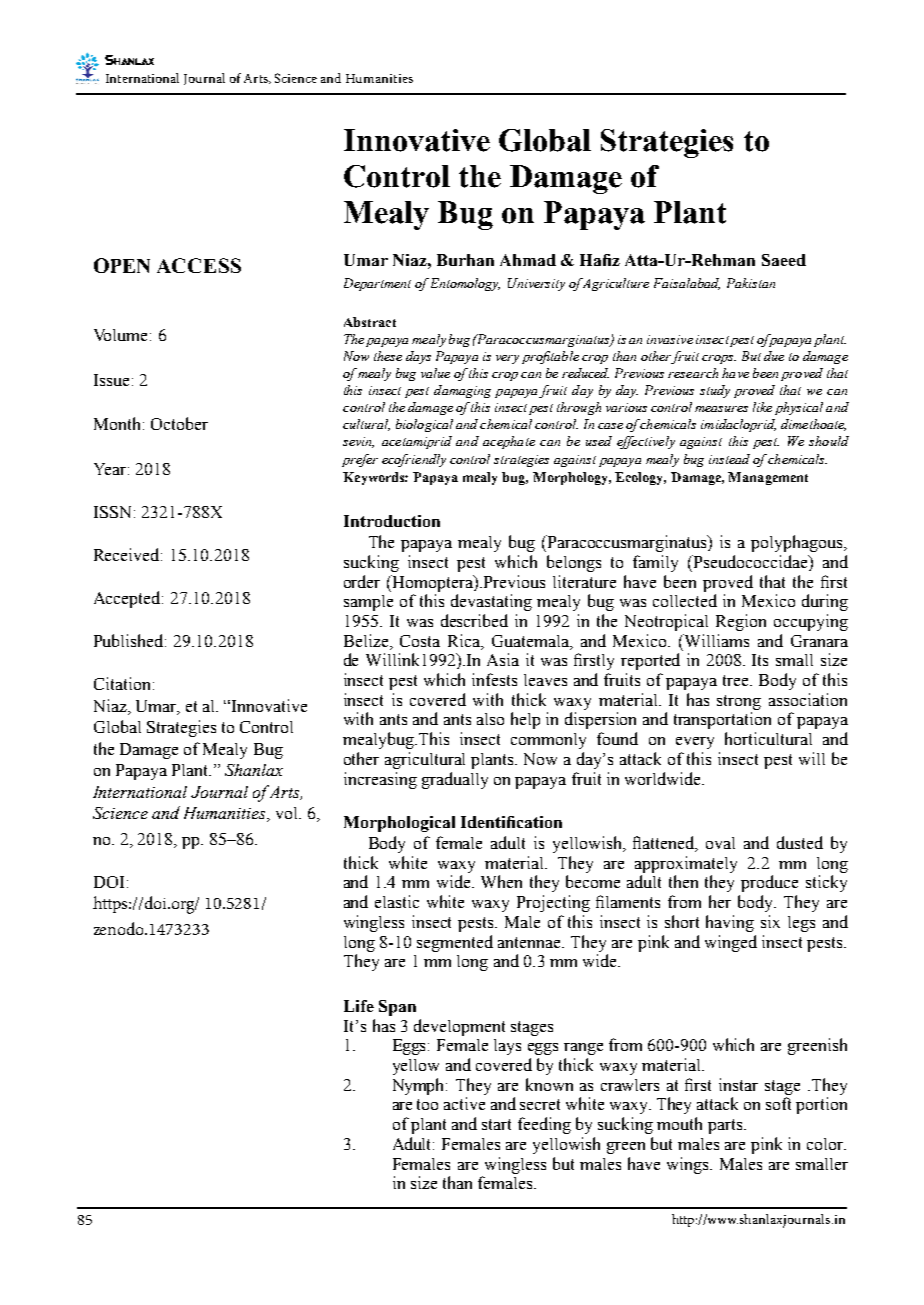  What do you see at coordinates (397, 901) in the screenshot?
I see `elastic` at bounding box center [397, 901].
